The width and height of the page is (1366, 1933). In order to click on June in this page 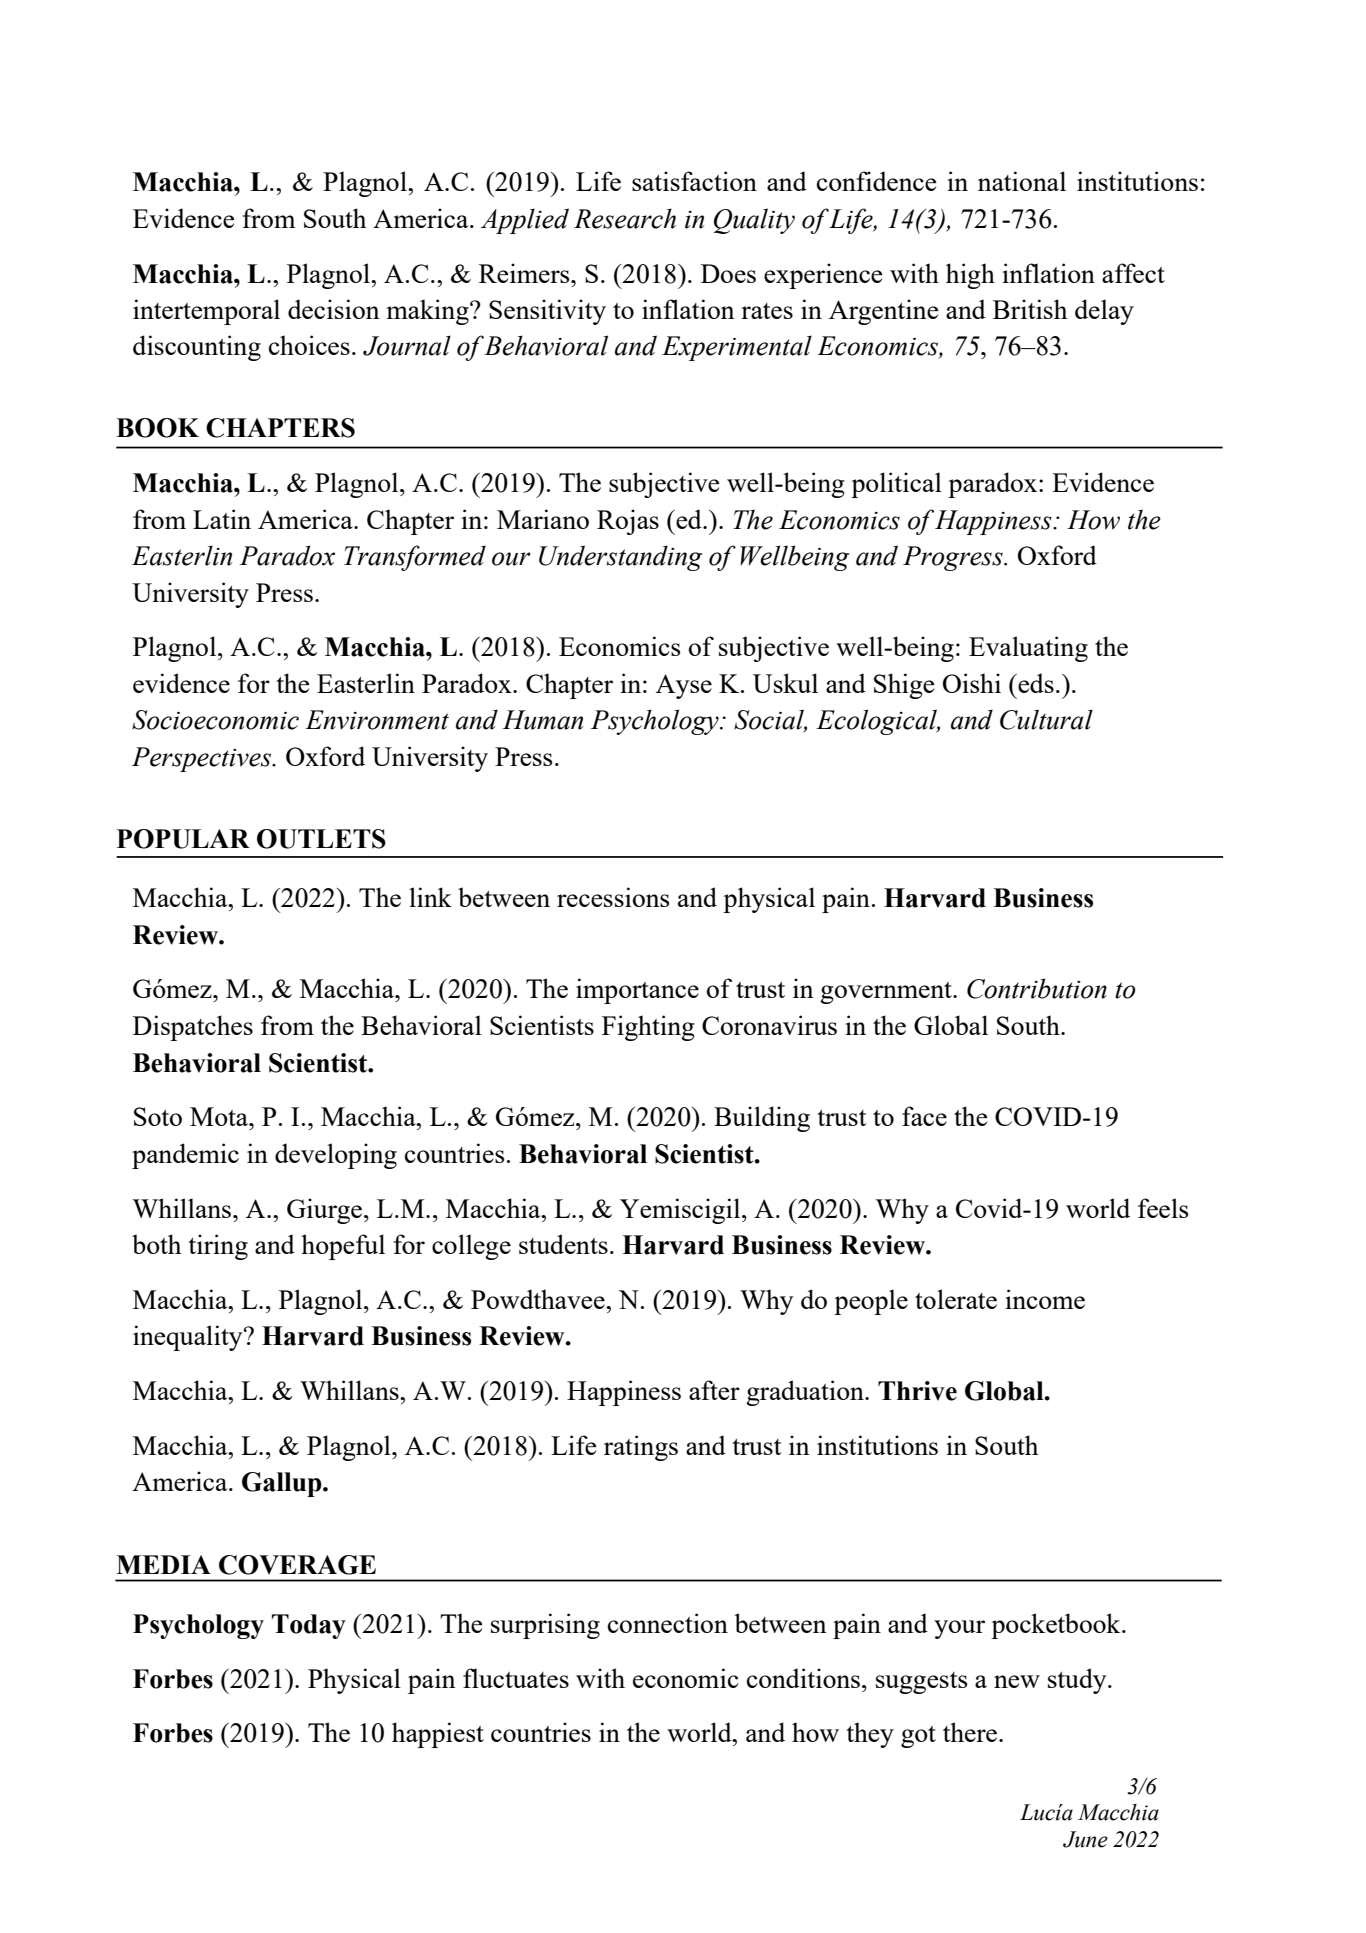, I will do `click(1085, 1839)`.
